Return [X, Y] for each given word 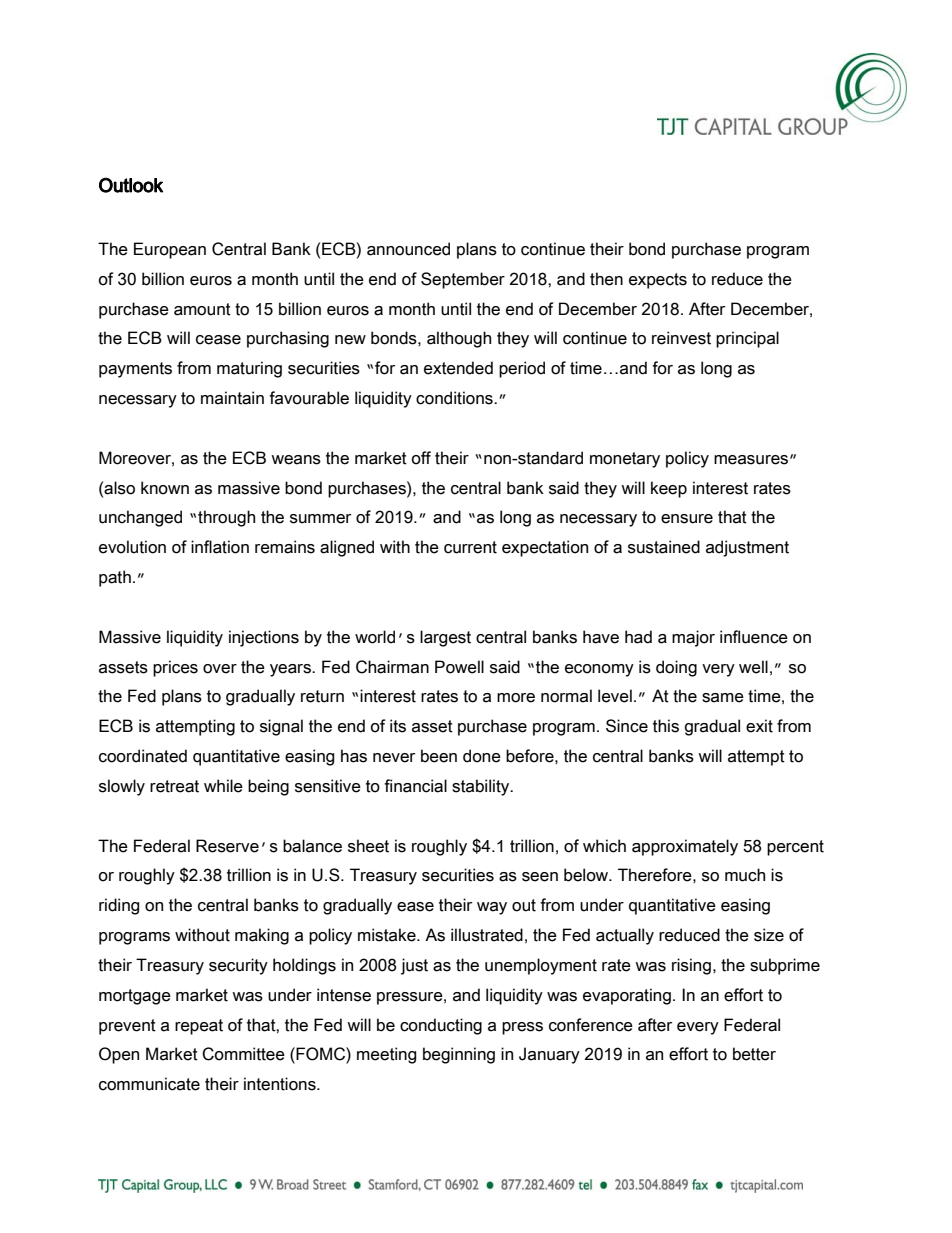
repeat [199, 1027]
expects [658, 281]
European [170, 250]
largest [445, 638]
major [693, 638]
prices [175, 668]
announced [408, 249]
